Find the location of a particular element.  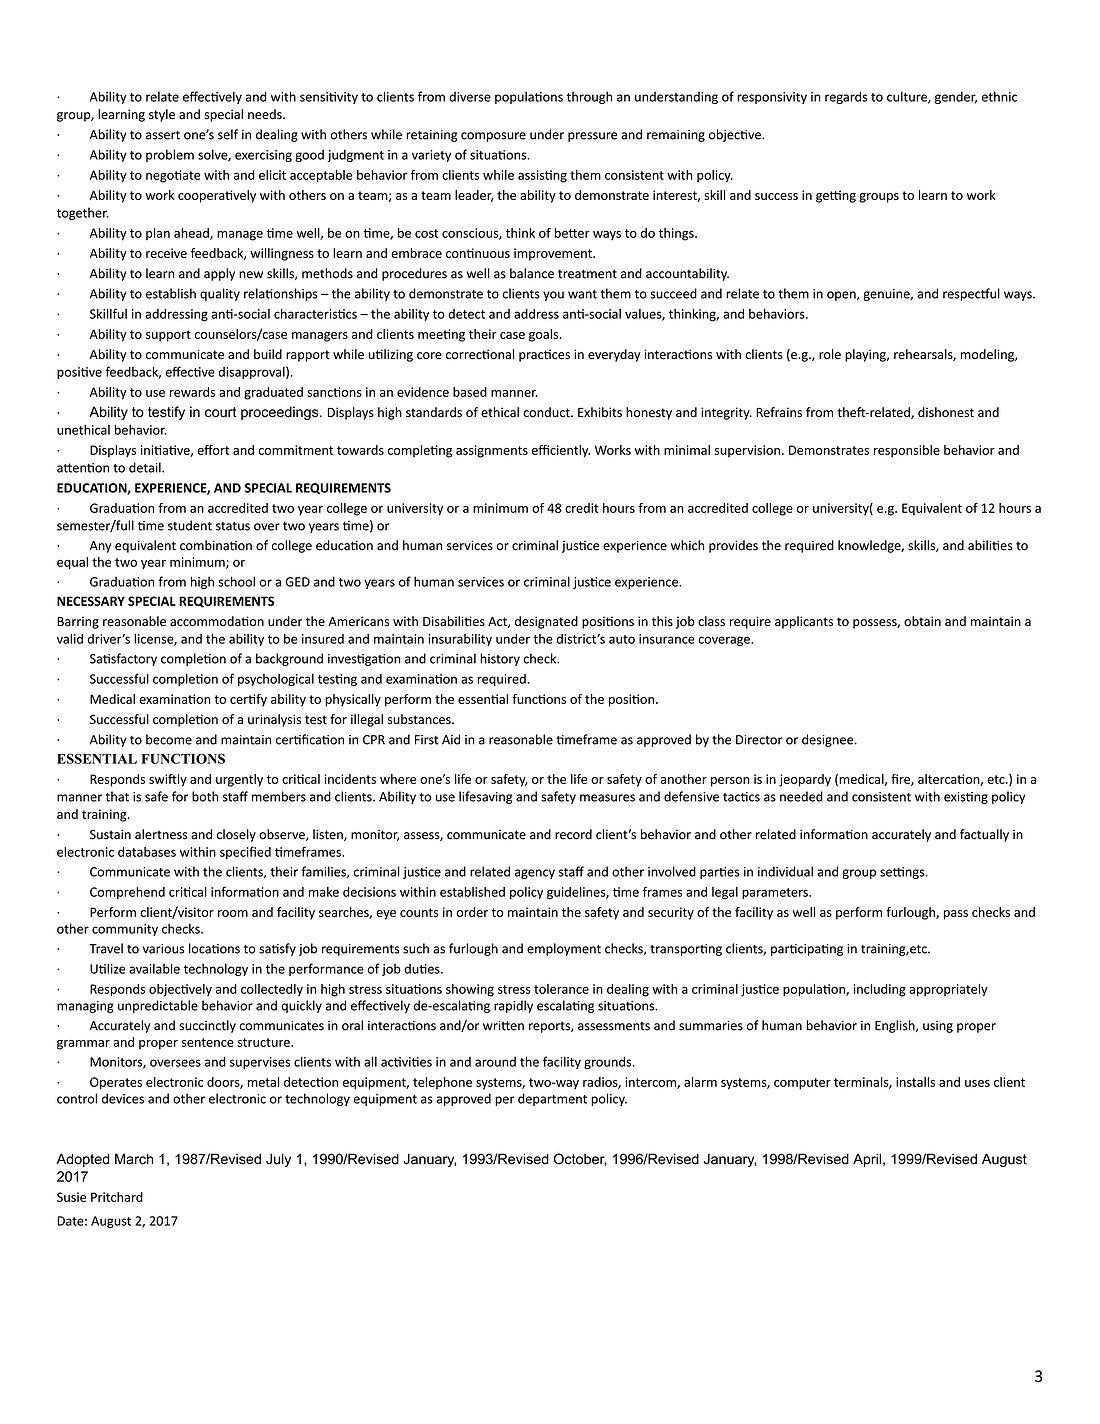

needed is located at coordinates (801, 796).
